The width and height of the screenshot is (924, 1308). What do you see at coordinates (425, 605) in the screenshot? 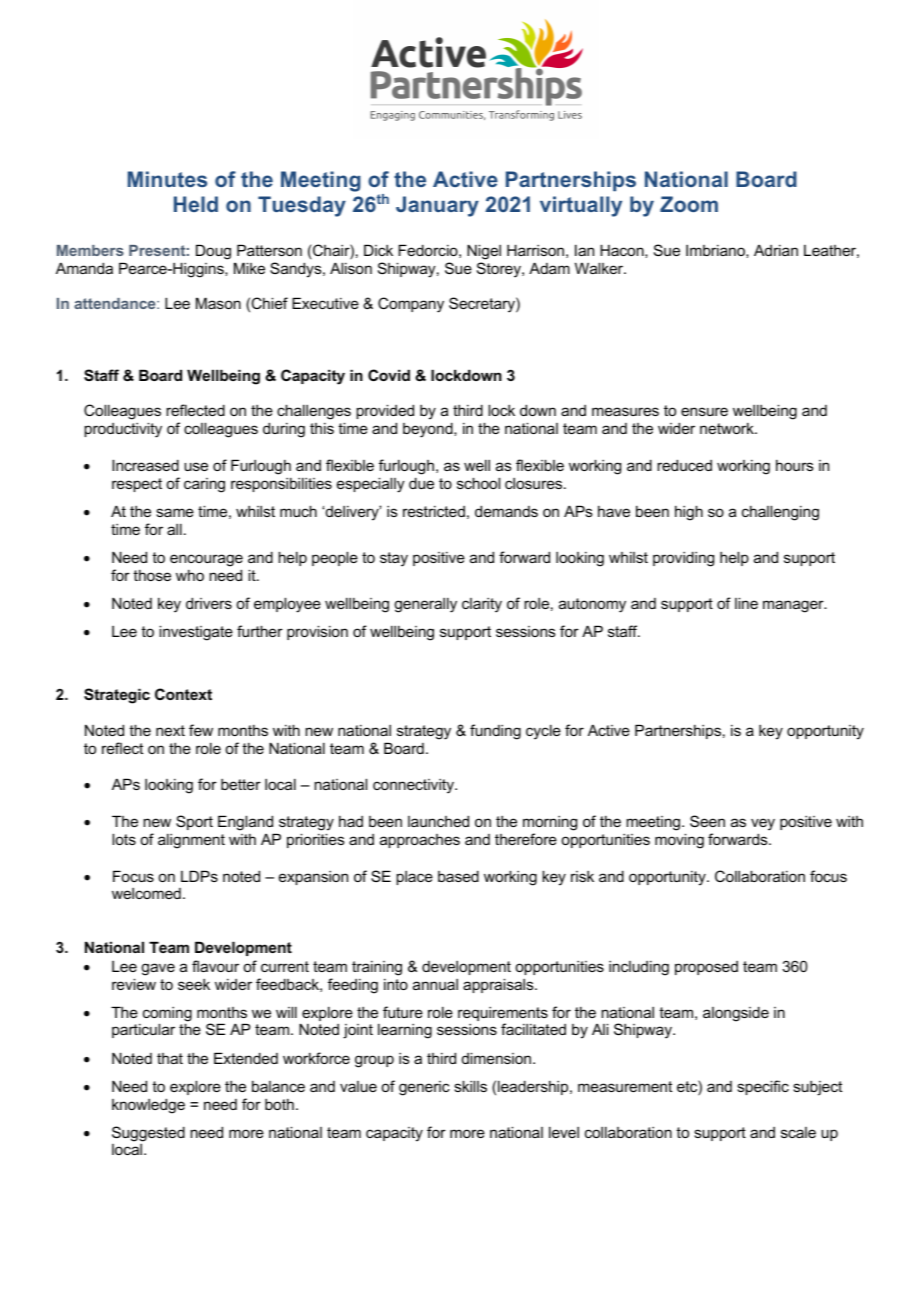
I see `generally` at bounding box center [425, 605].
